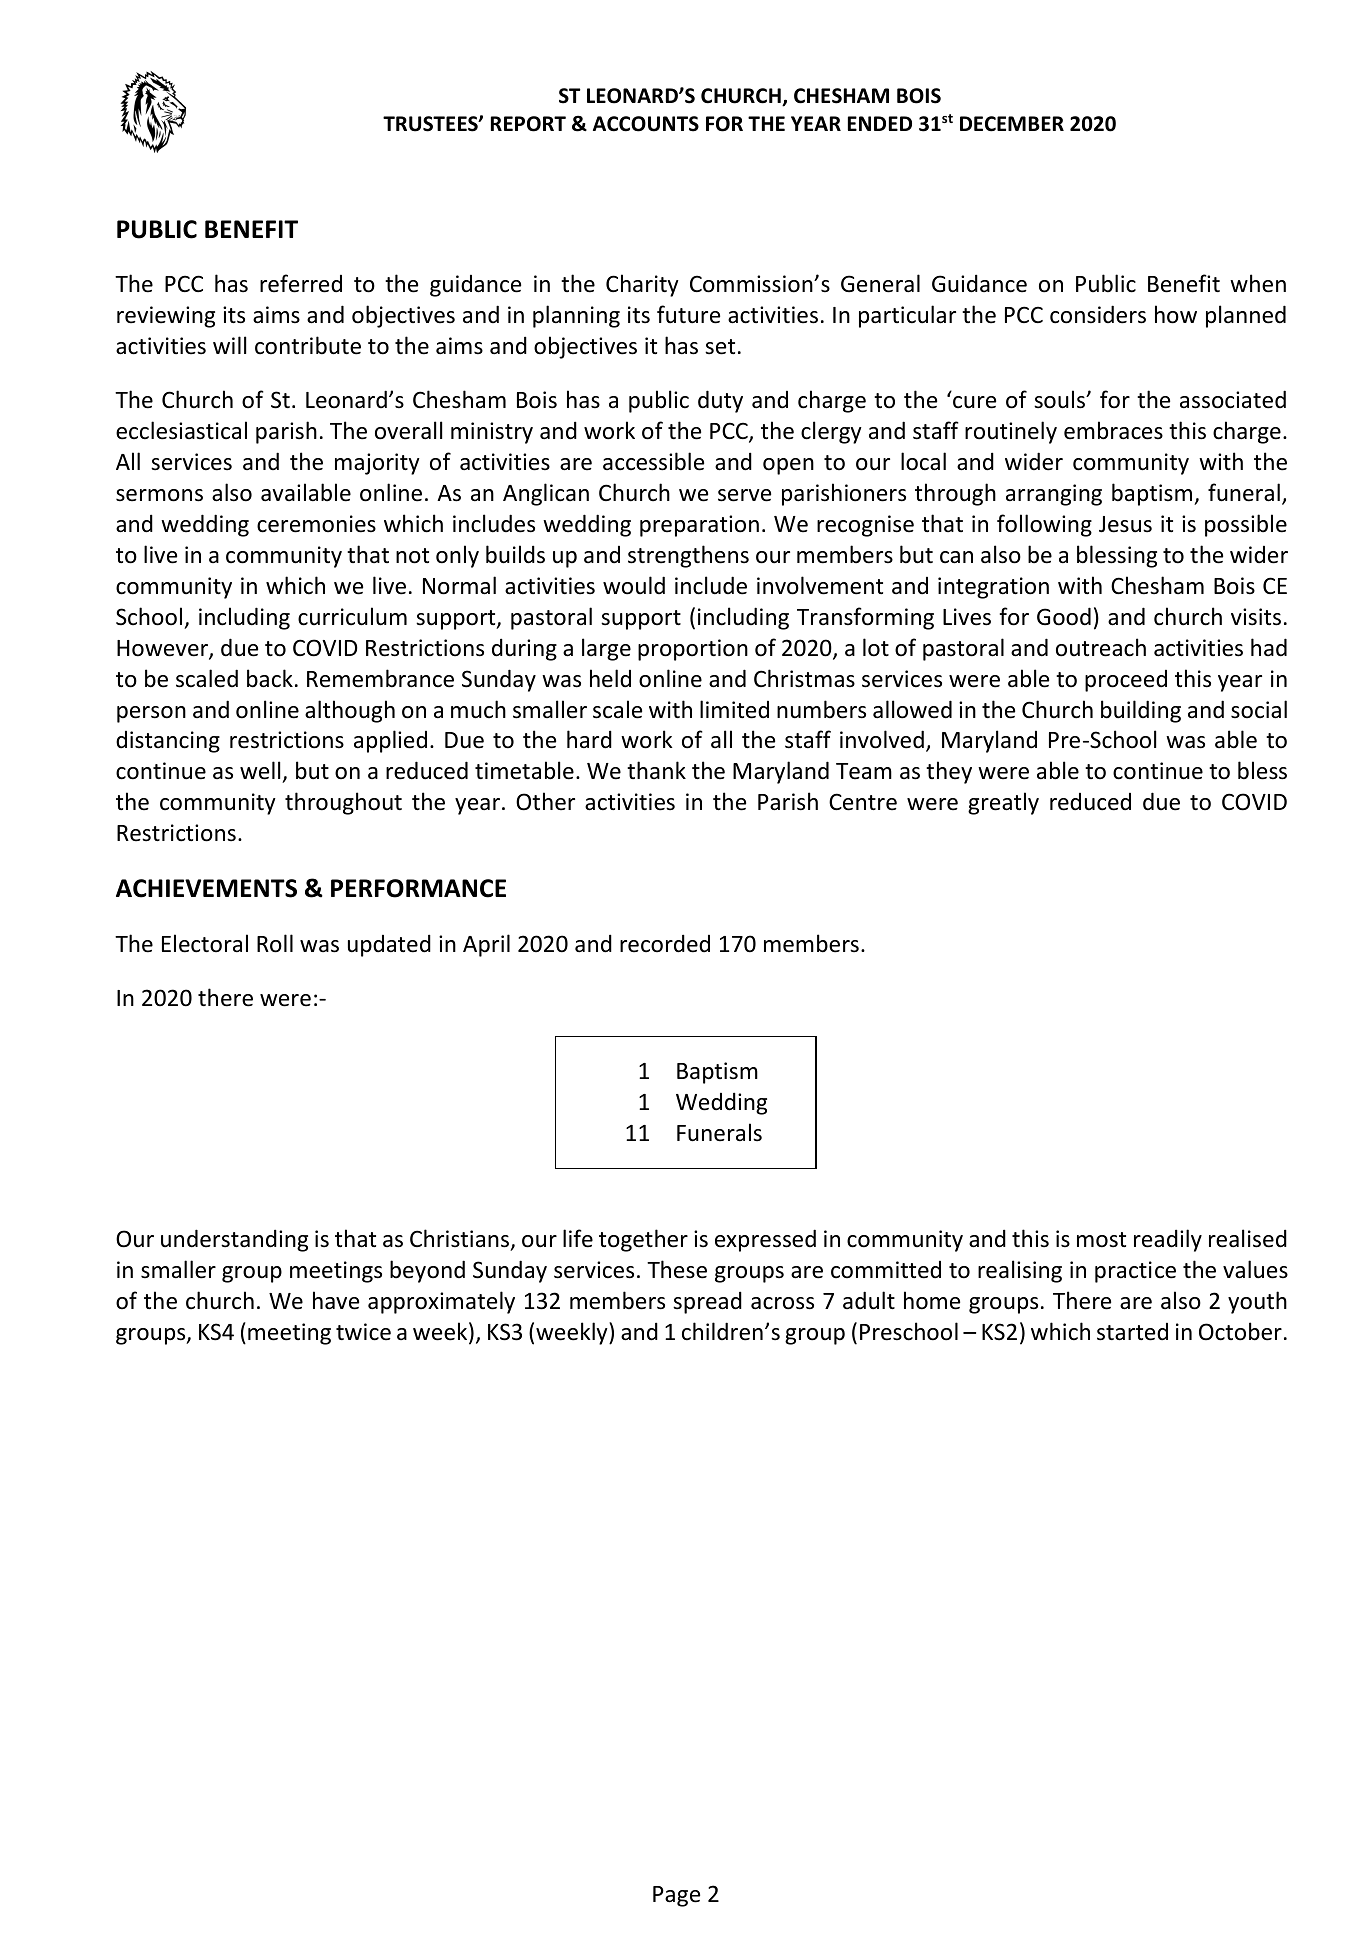 This document has width=1371, height=1939. I want to click on greatly, so click(1003, 803).
